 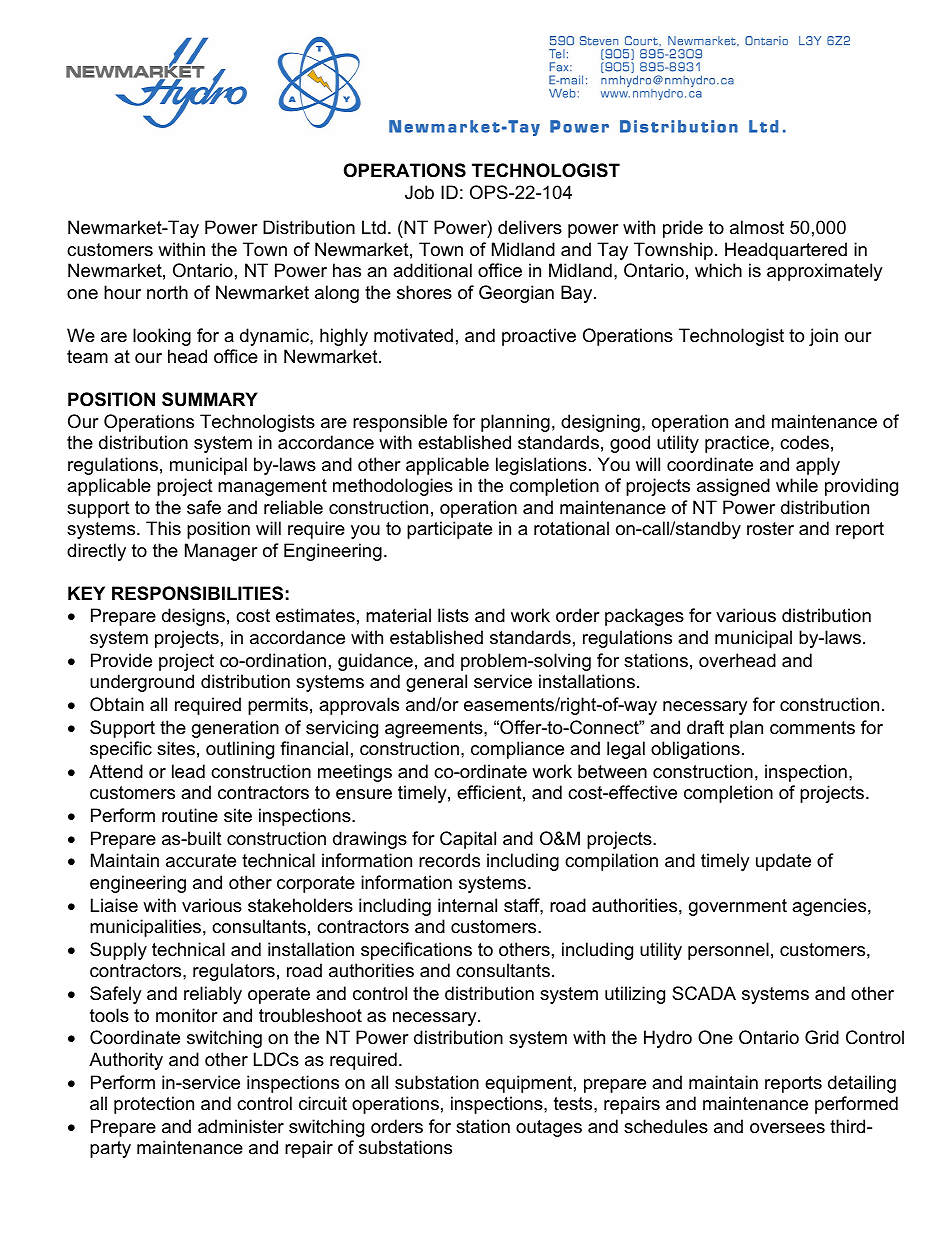 I want to click on underground, so click(x=142, y=683).
